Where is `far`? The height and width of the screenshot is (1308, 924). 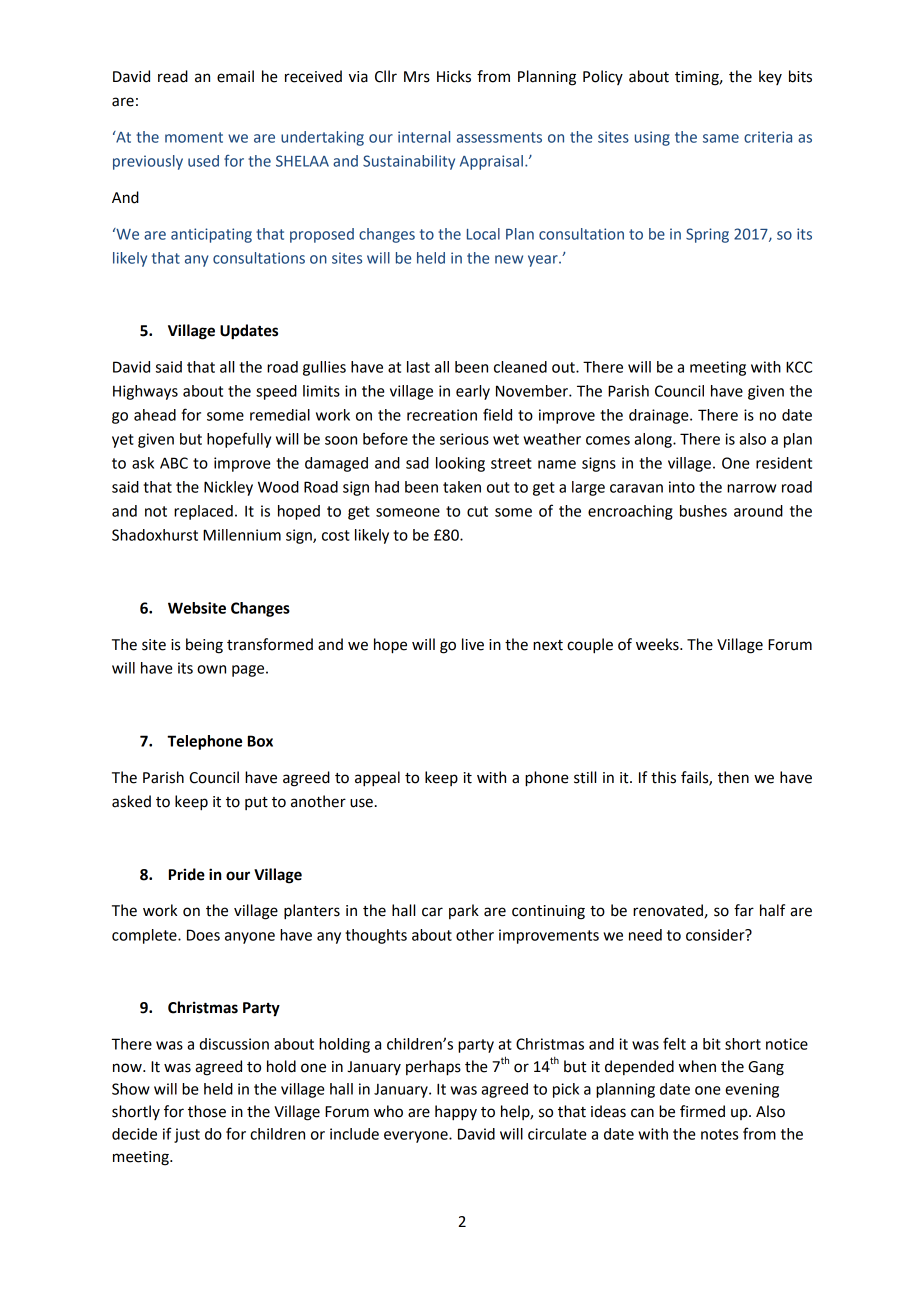
far is located at coordinates (744, 910).
